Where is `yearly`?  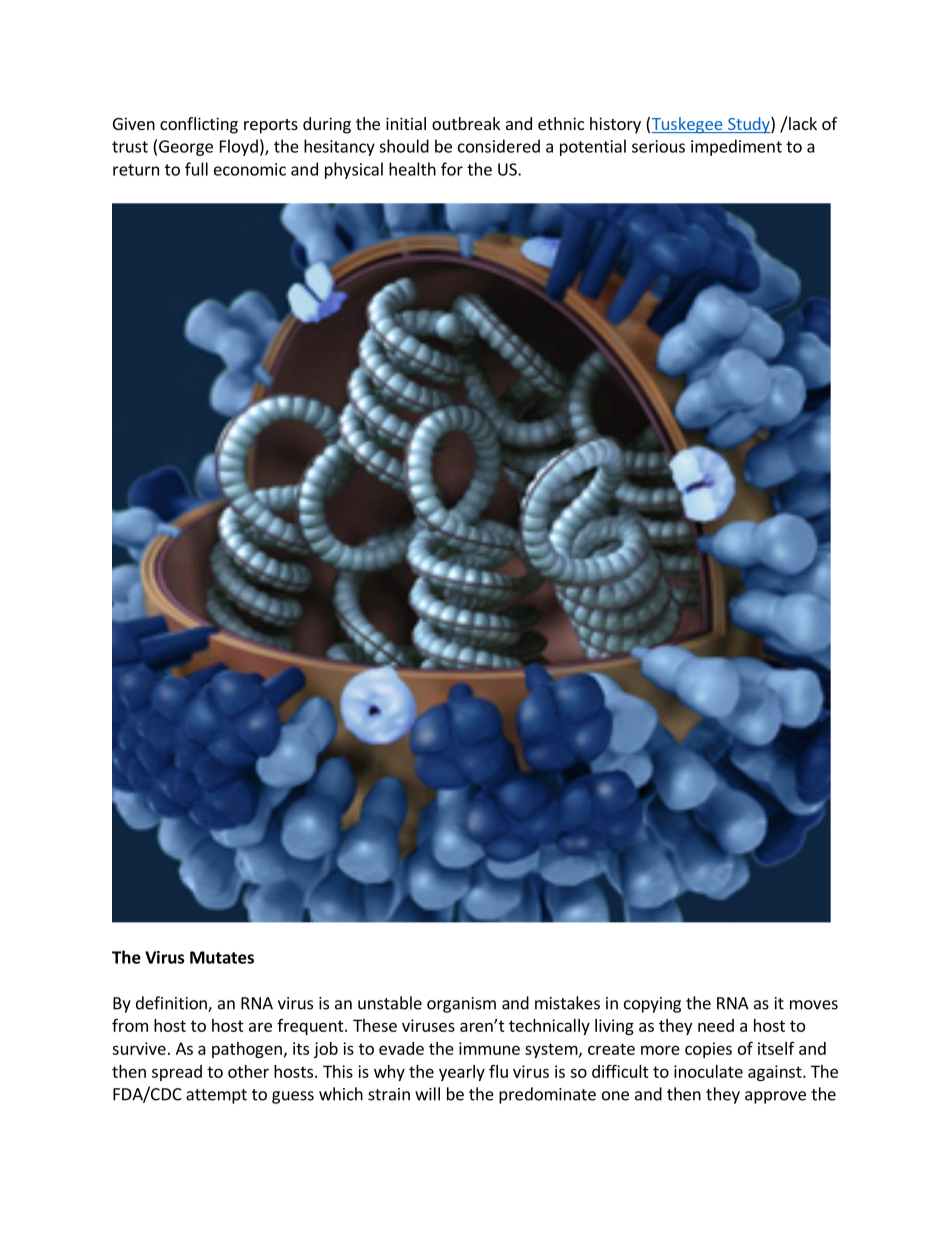
yearly is located at coordinates (462, 1073).
